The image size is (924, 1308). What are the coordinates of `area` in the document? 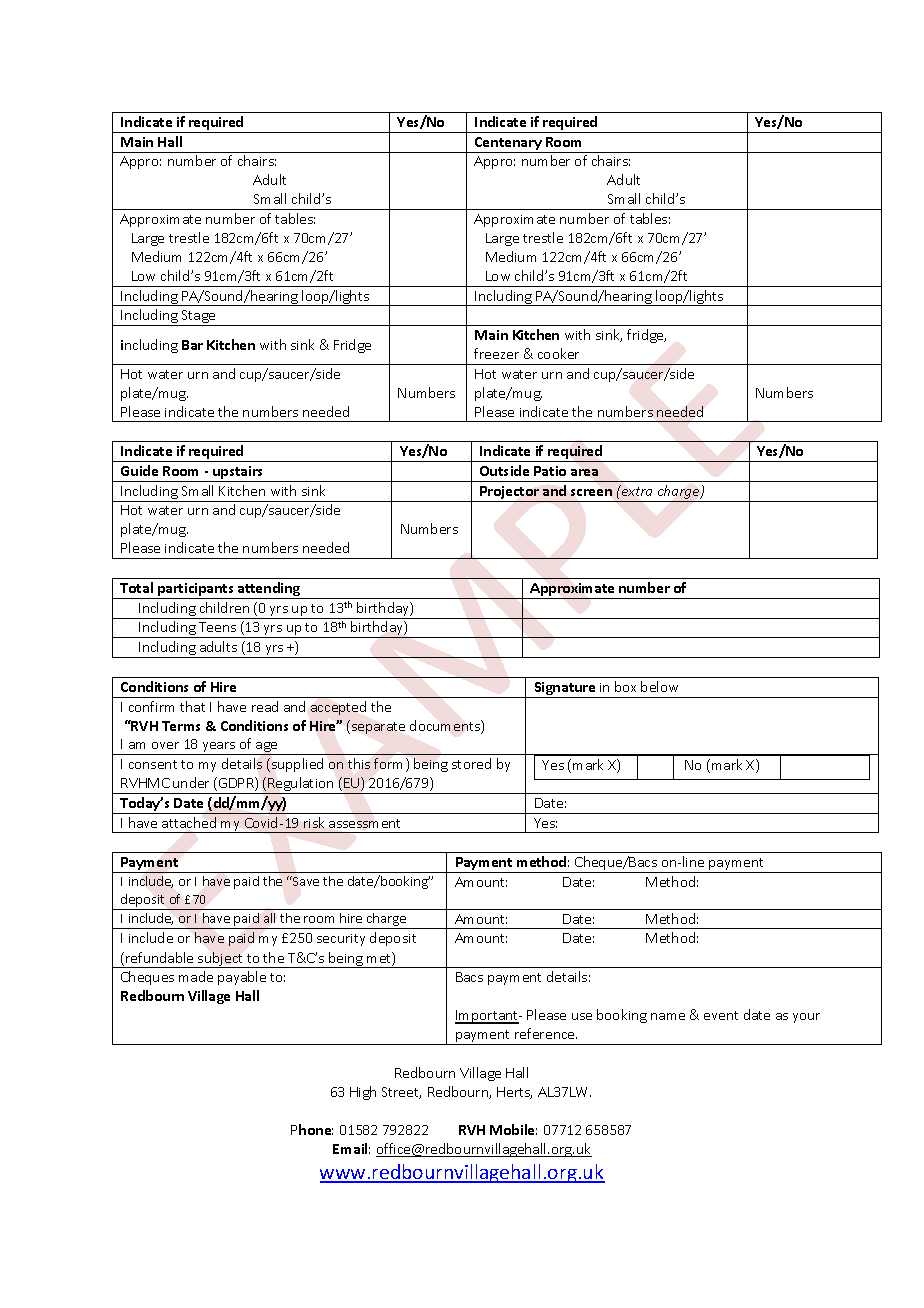 It's located at (584, 472).
